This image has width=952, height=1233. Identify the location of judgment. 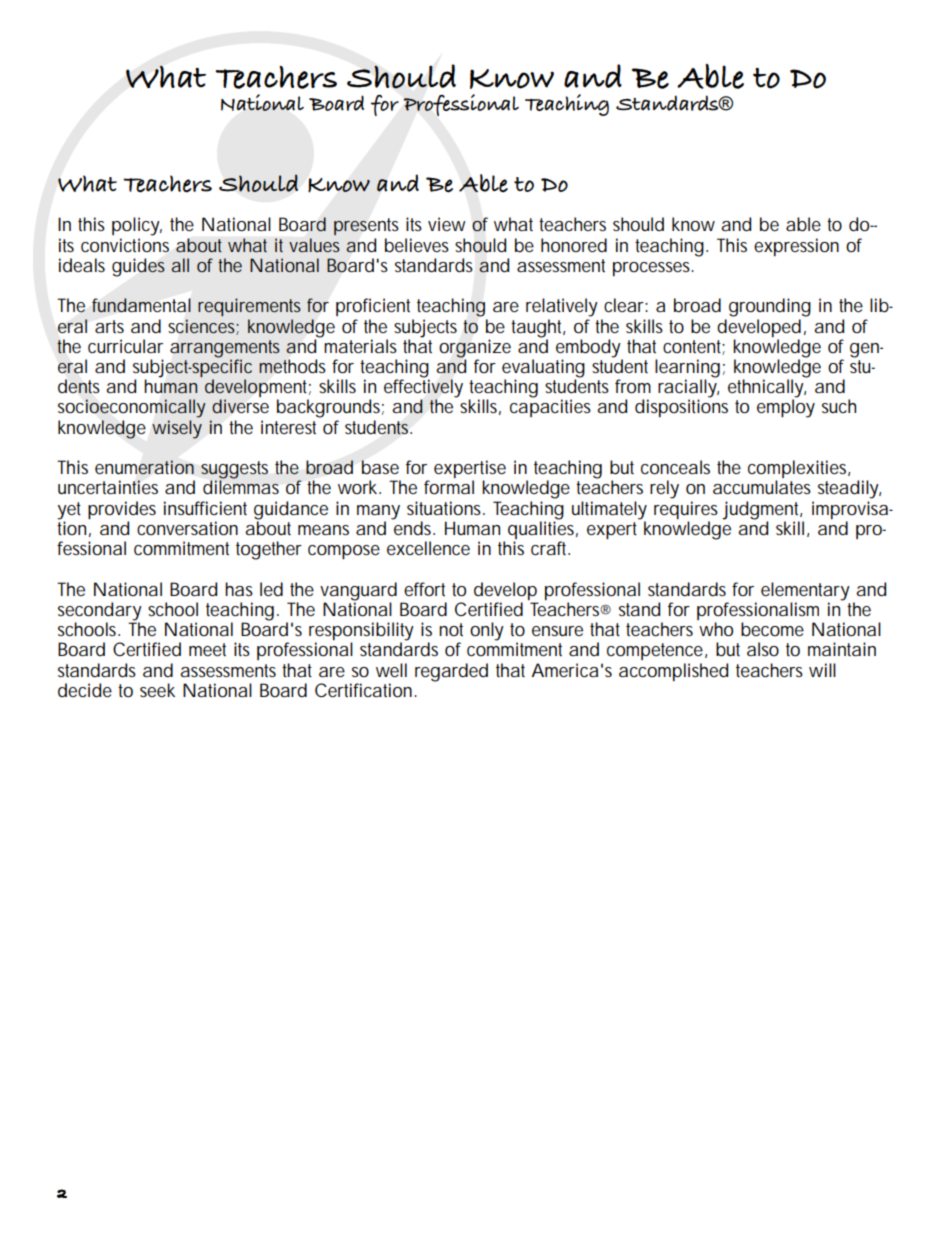
(762, 510).
